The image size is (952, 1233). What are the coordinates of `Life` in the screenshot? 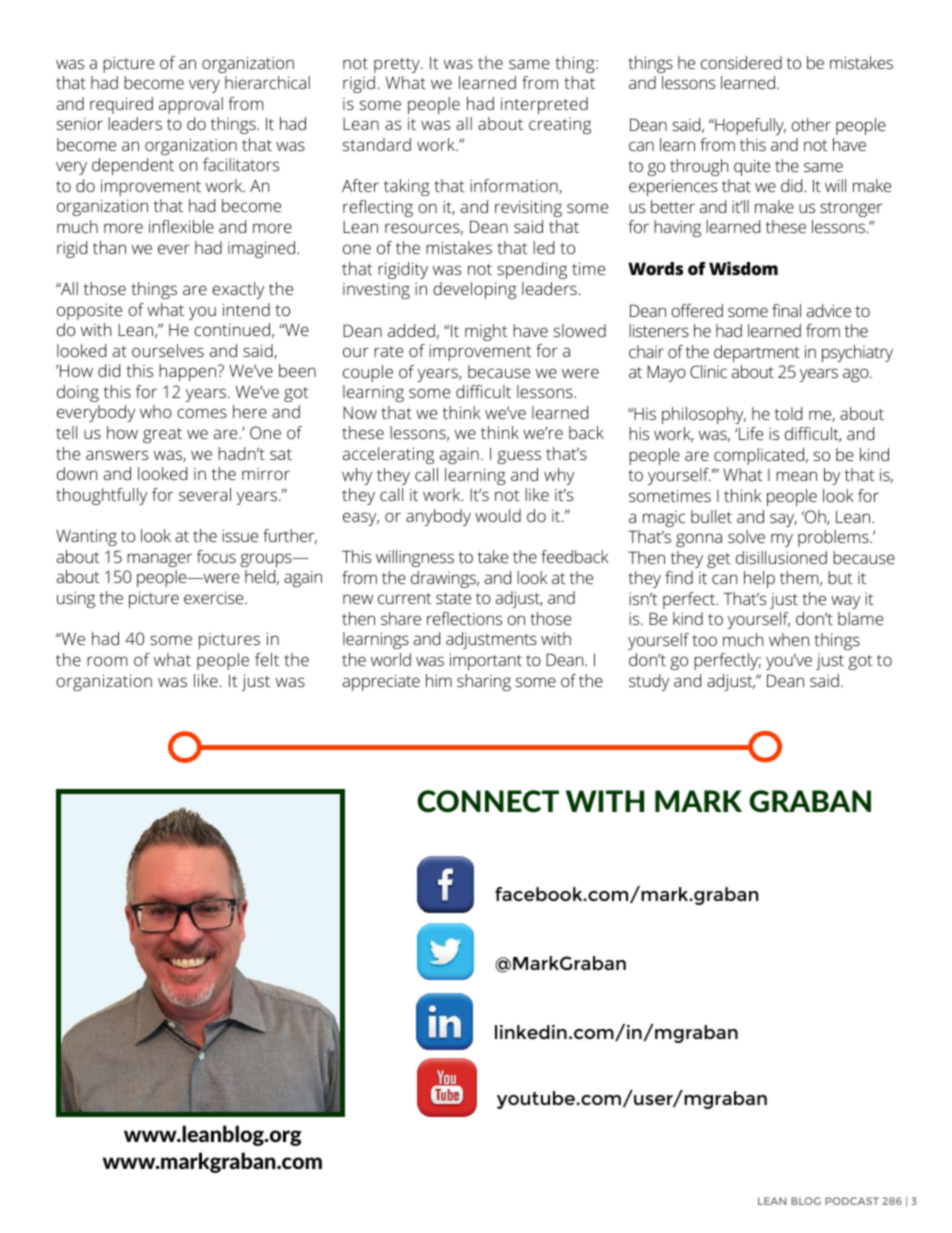 It's located at (750, 433).
